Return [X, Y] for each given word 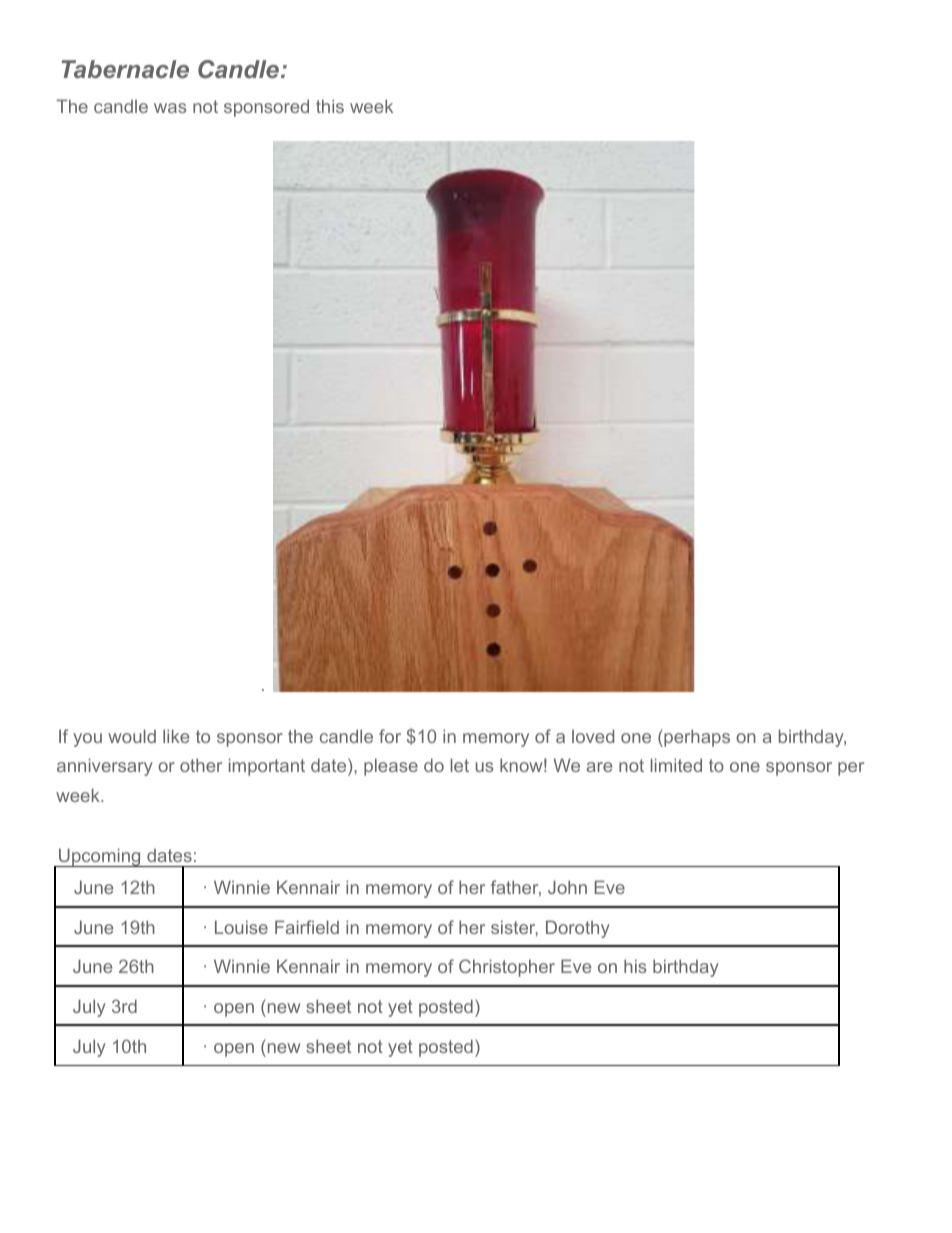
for [390, 736]
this [330, 106]
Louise [241, 927]
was [170, 108]
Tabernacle [125, 69]
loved [593, 736]
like [176, 736]
